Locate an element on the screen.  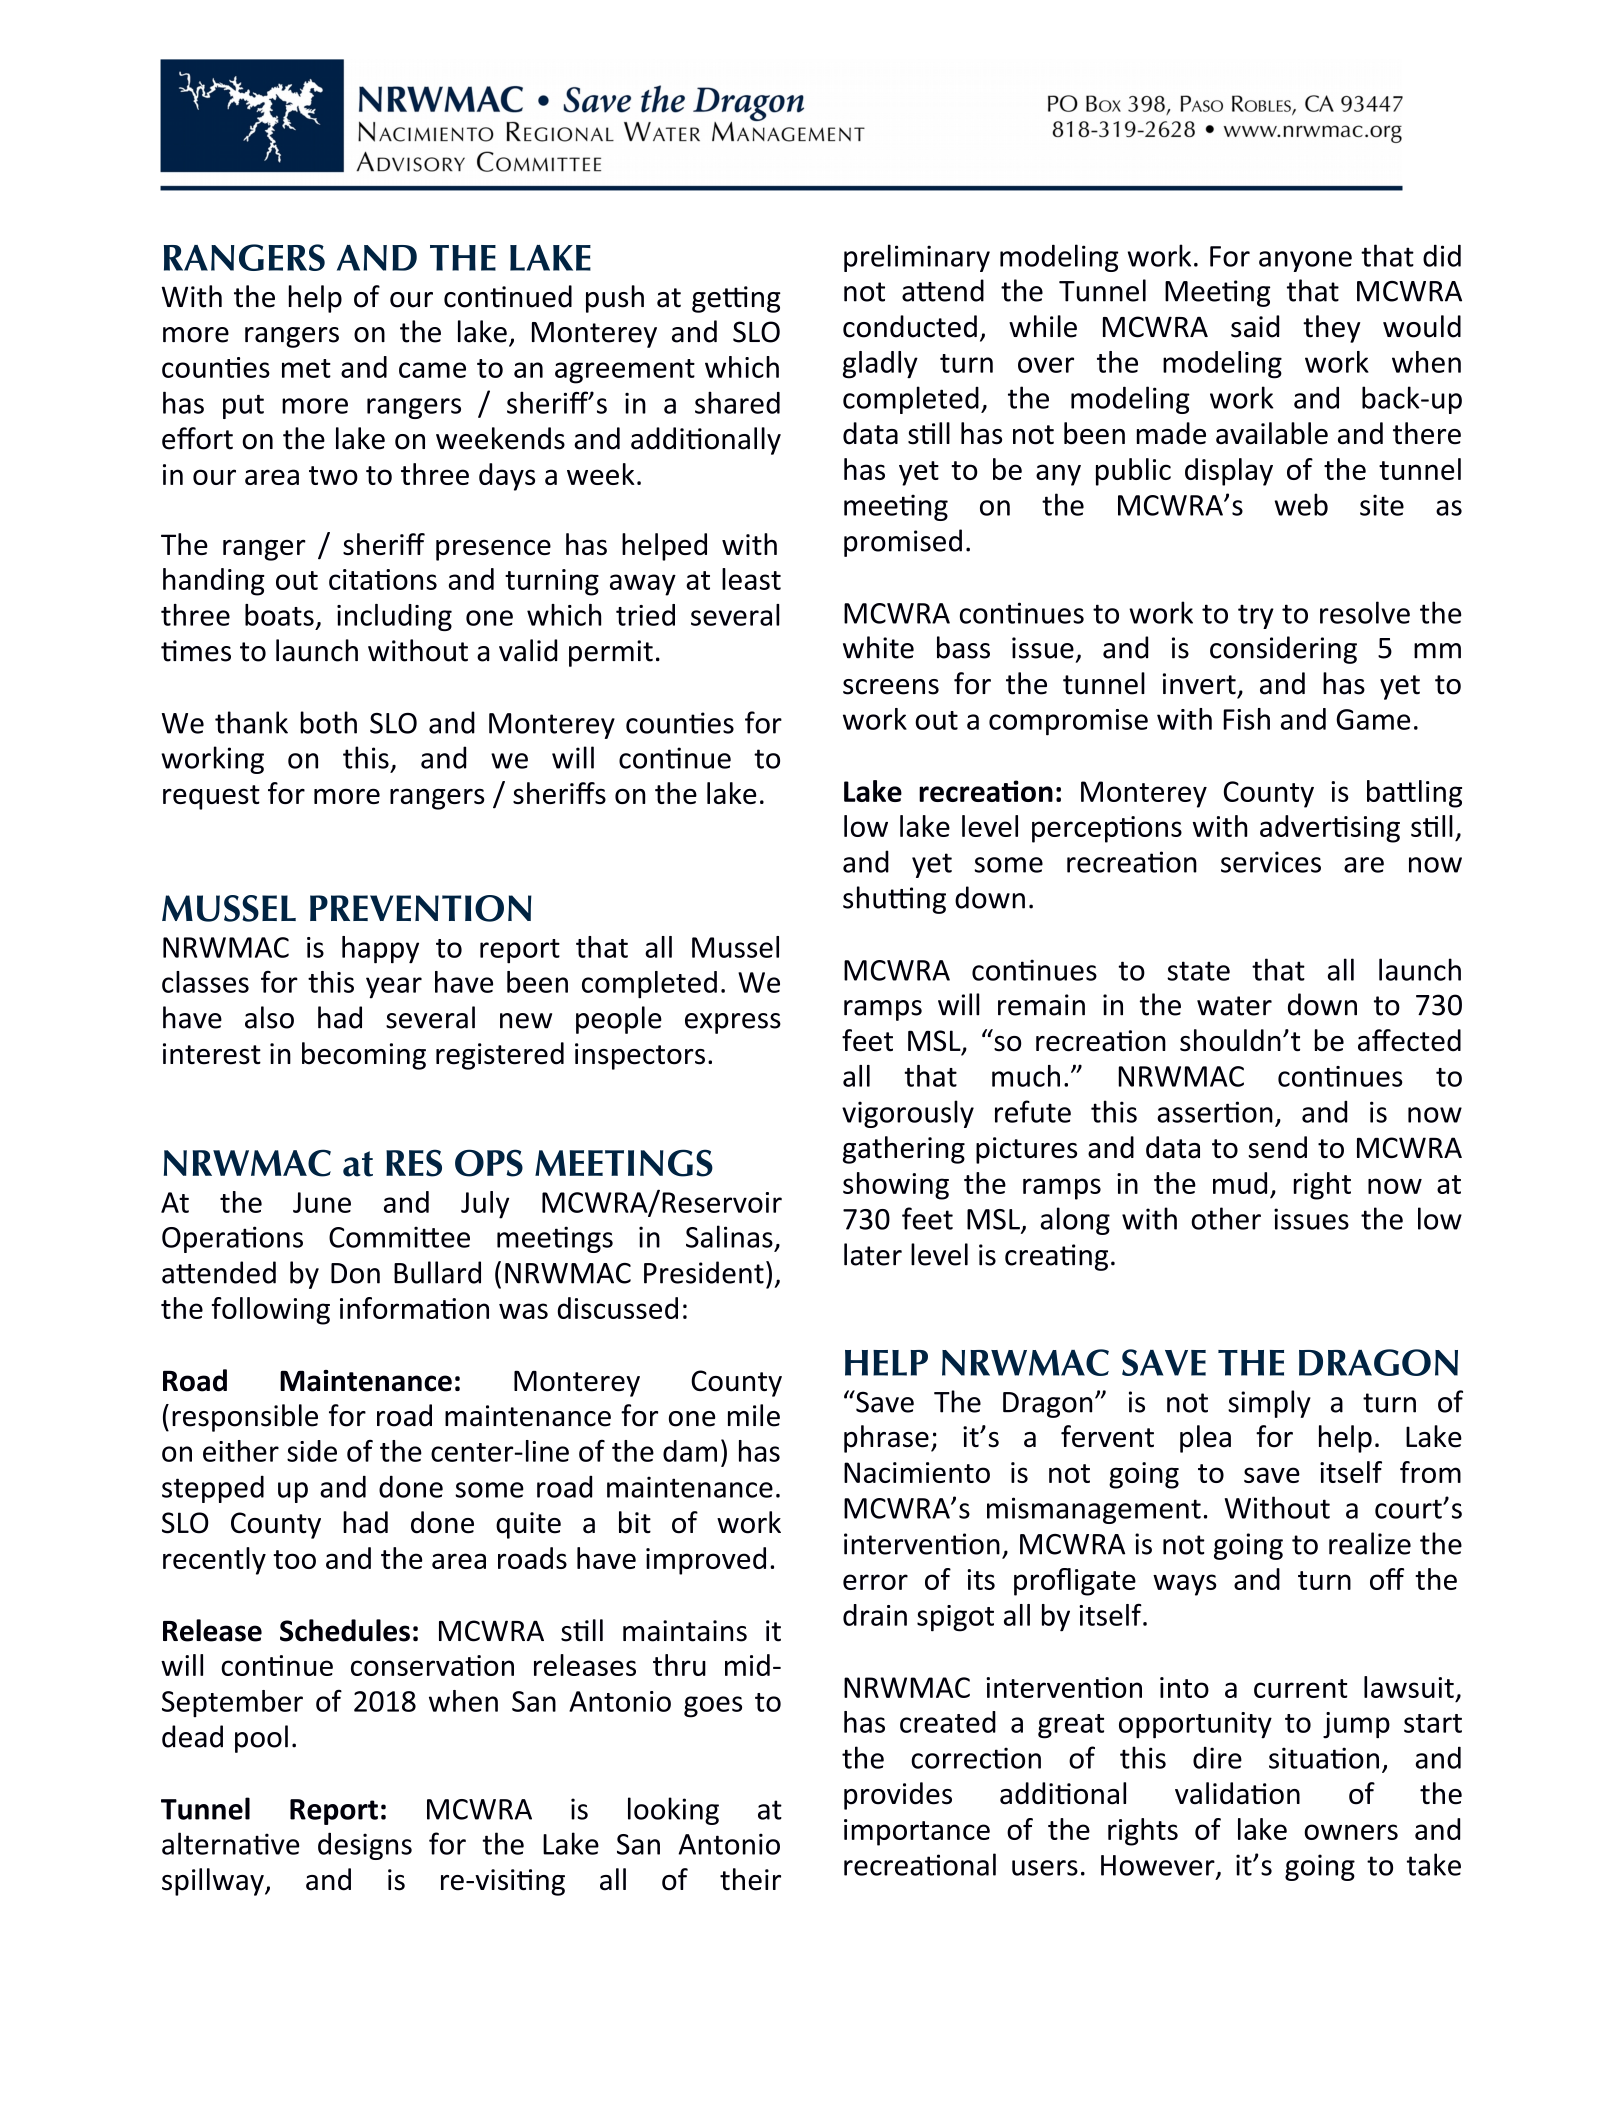
said is located at coordinates (1255, 326).
